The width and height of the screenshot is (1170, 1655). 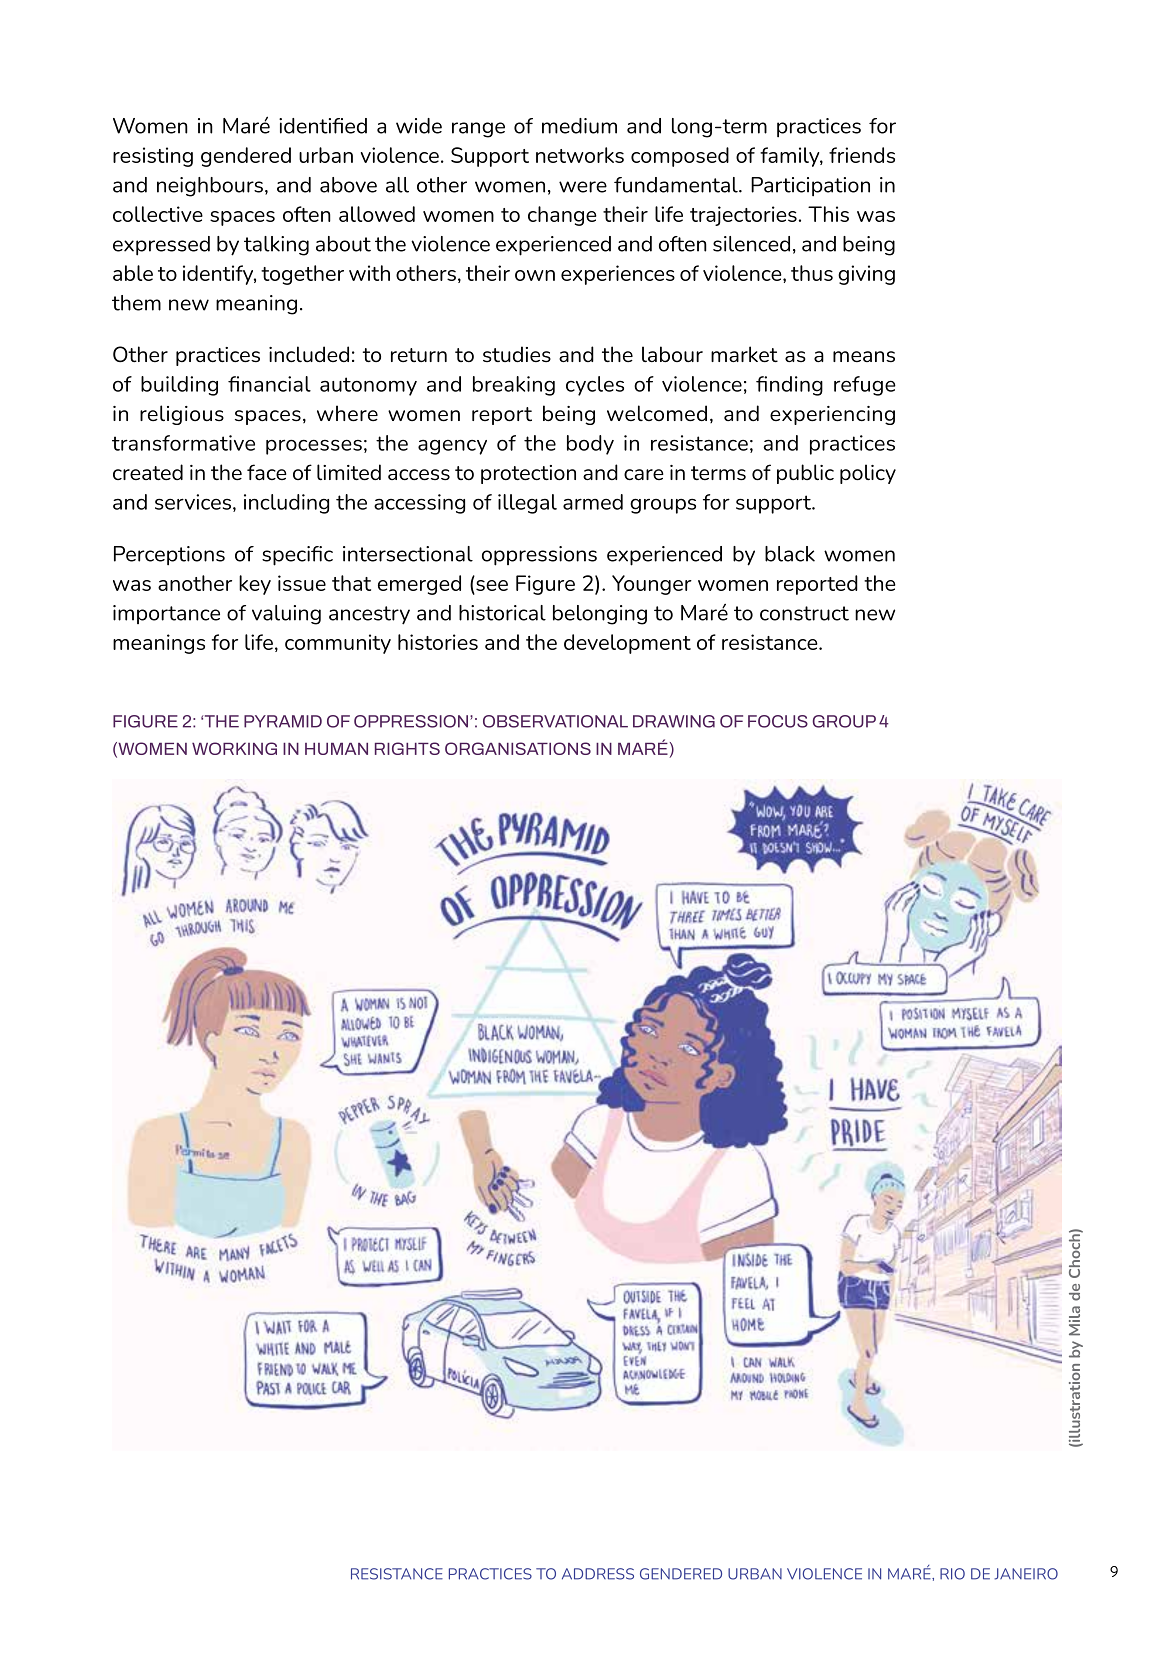 What do you see at coordinates (952, 1574) in the screenshot?
I see `RIO` at bounding box center [952, 1574].
